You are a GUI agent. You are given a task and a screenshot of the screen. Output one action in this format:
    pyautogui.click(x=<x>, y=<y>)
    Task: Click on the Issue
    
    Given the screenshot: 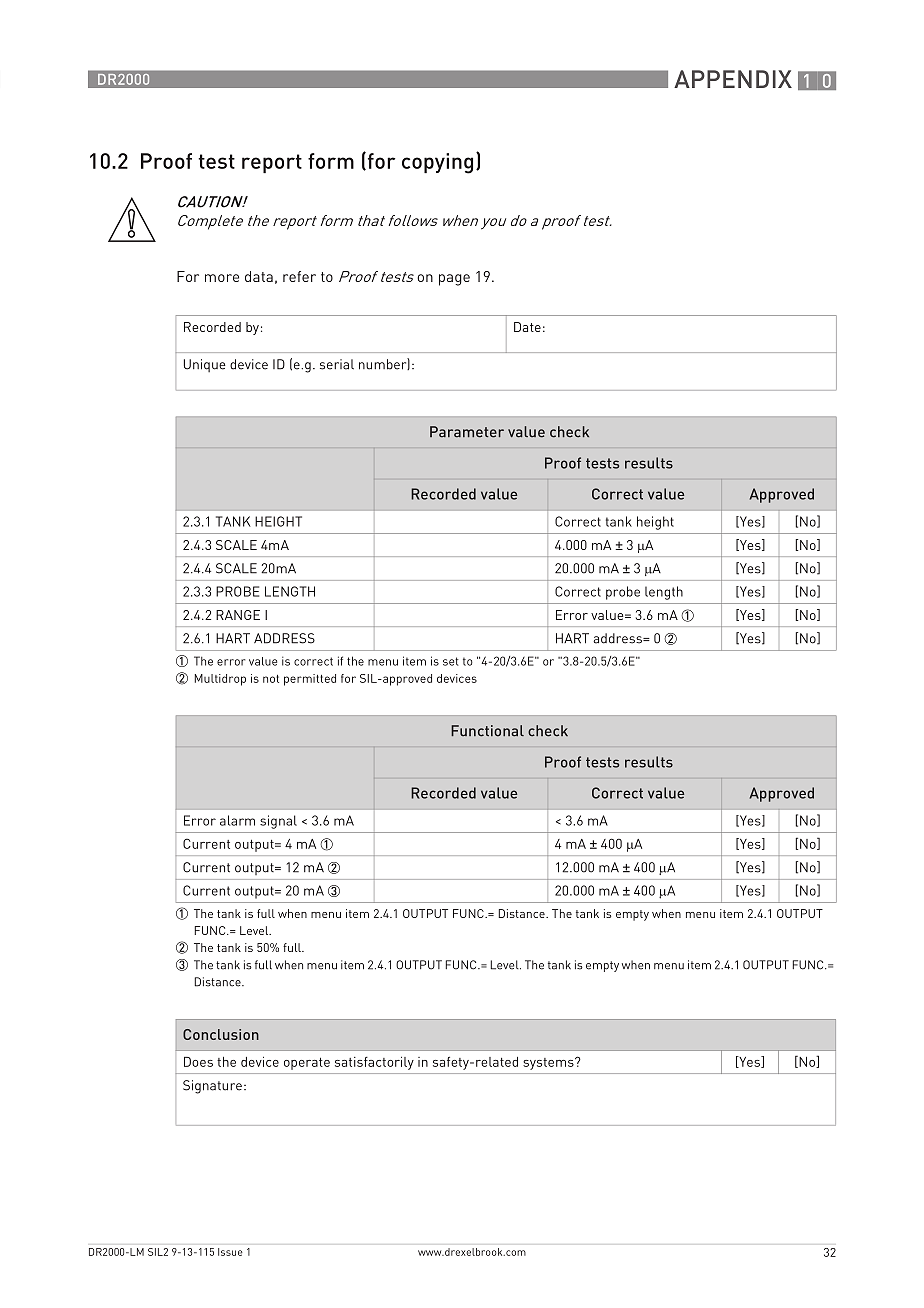 What is the action you would take?
    pyautogui.click(x=230, y=1252)
